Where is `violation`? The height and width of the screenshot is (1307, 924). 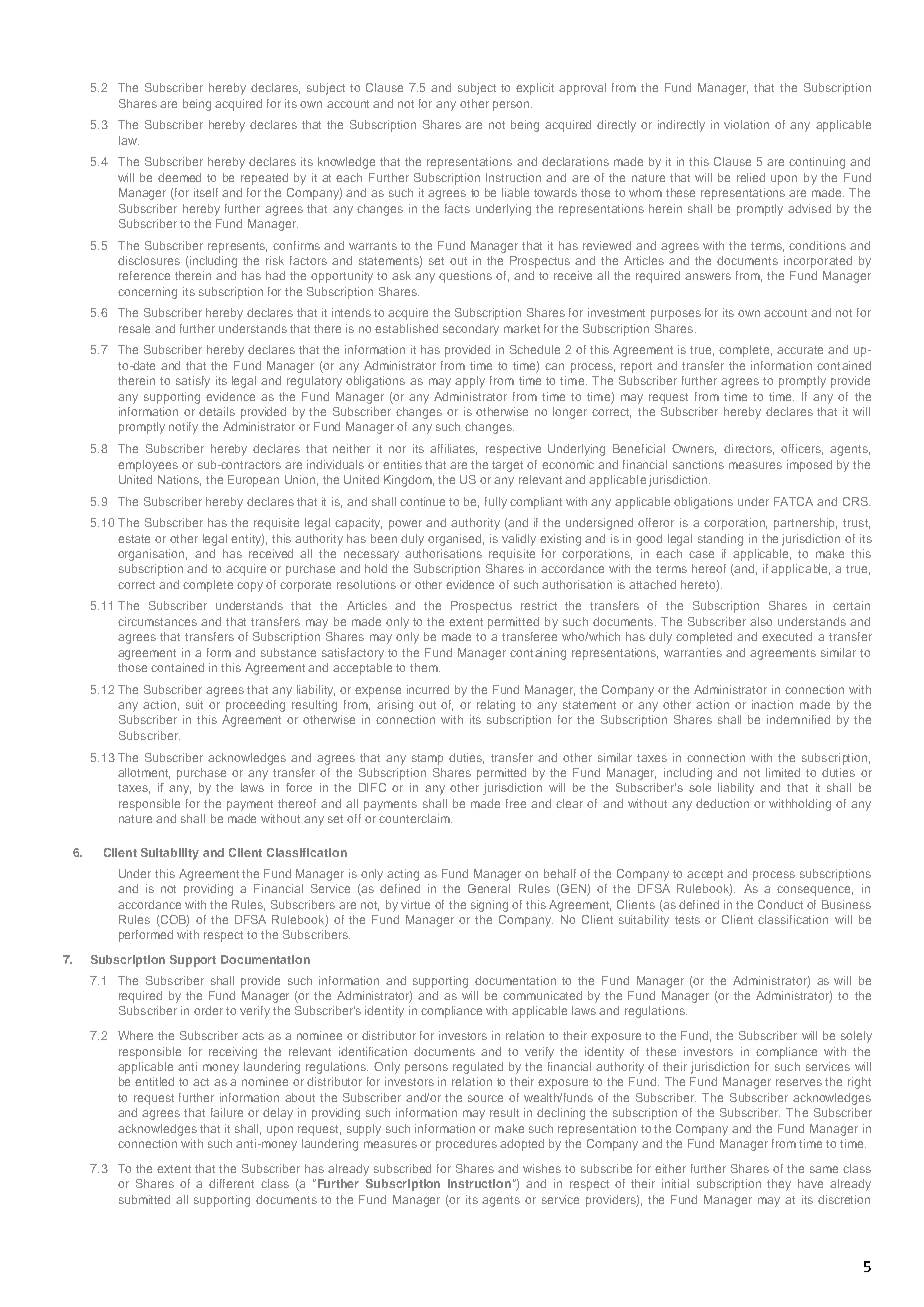
violation is located at coordinates (746, 124).
